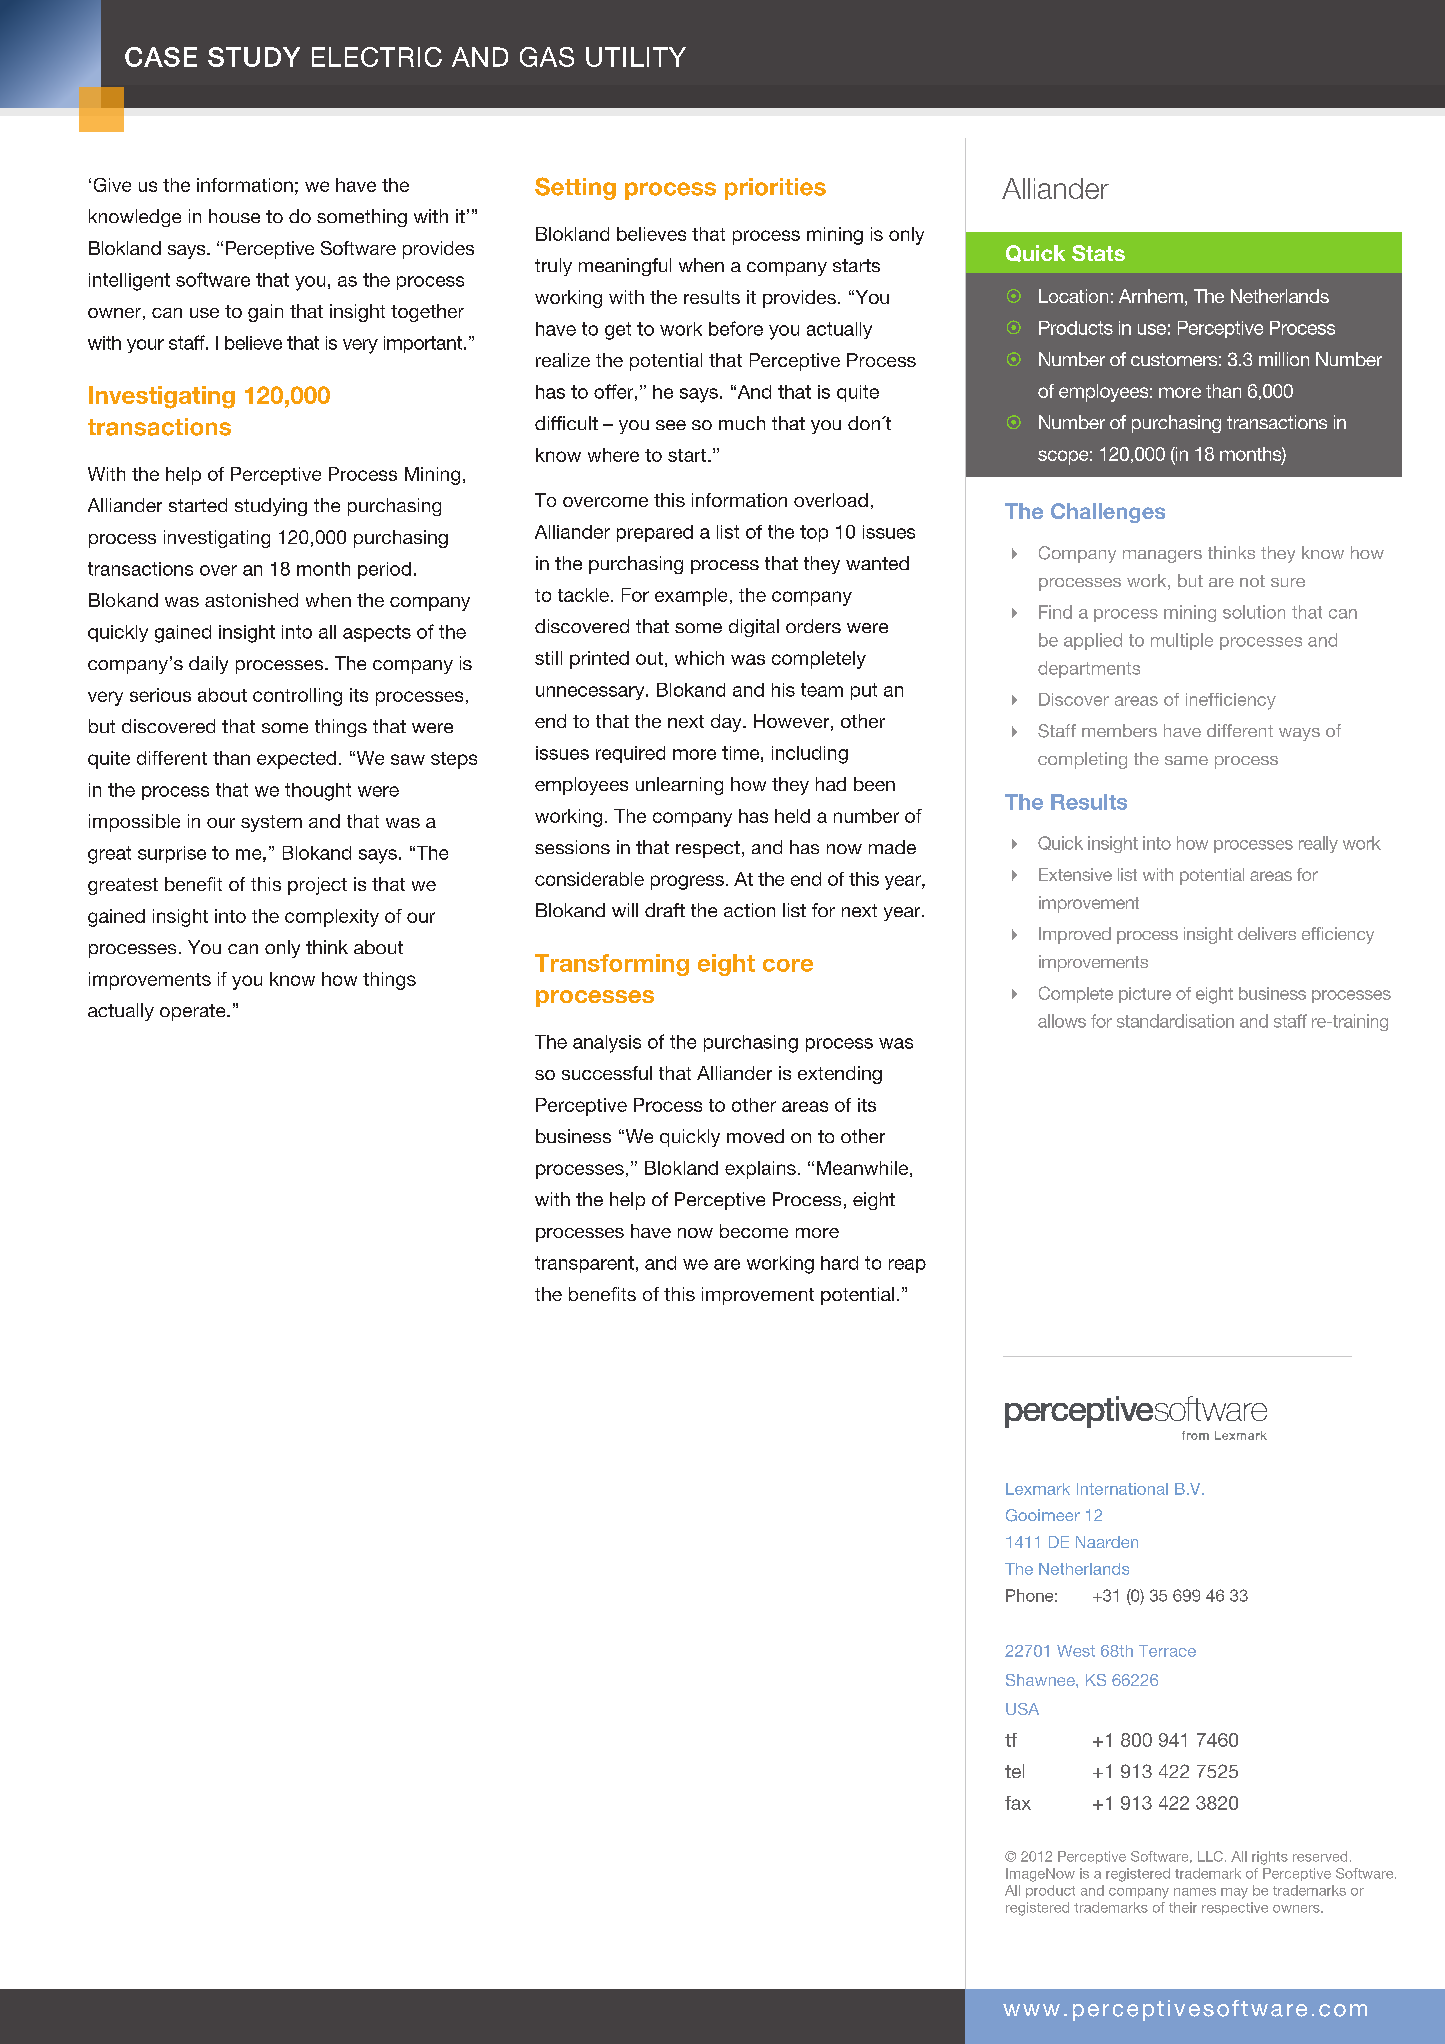 The image size is (1445, 2044). What do you see at coordinates (1210, 1856) in the image?
I see `LLC` at bounding box center [1210, 1856].
